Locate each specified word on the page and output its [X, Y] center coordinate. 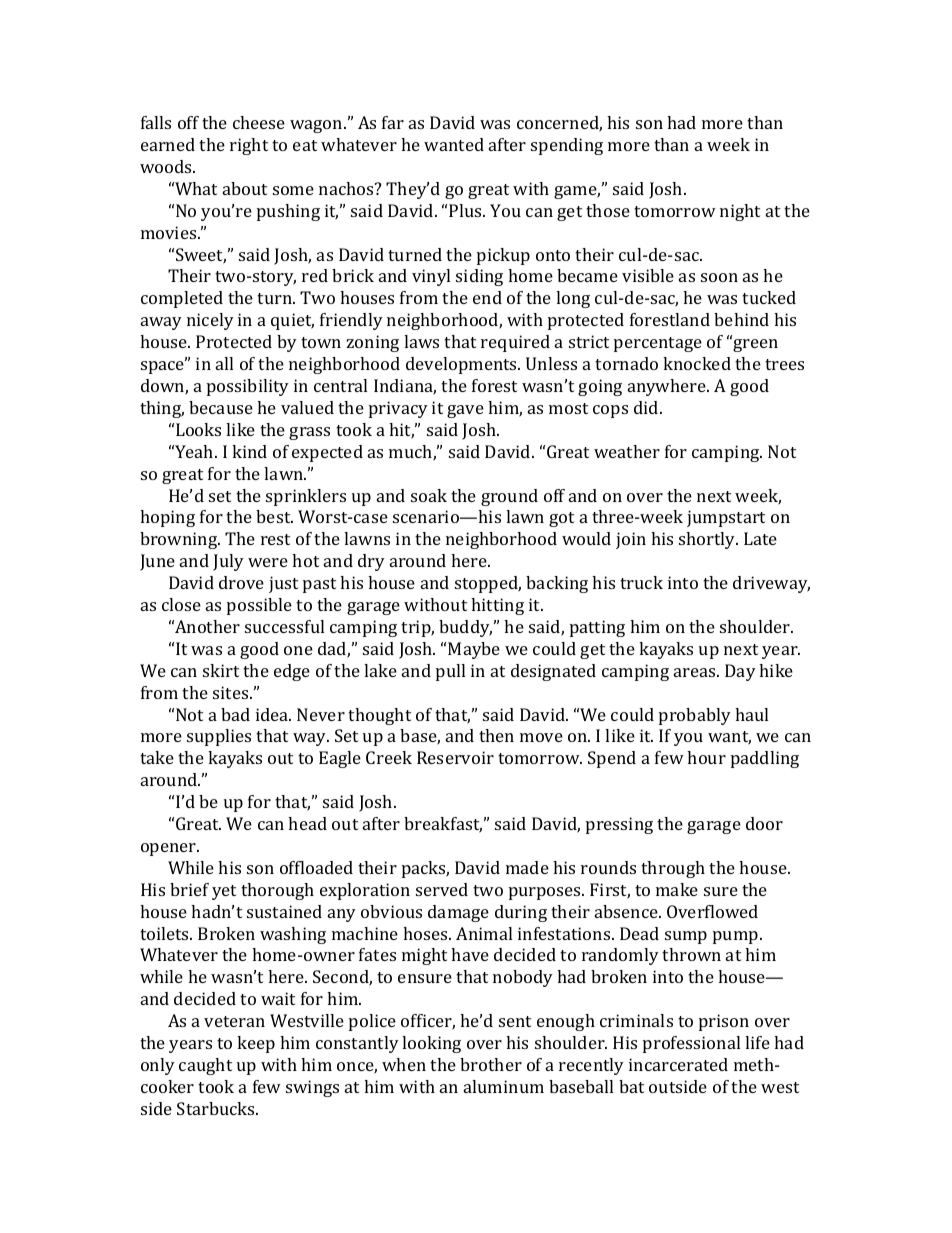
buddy [465, 628]
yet [224, 892]
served [442, 889]
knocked [697, 363]
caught [205, 1066]
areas [696, 672]
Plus [467, 210]
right [249, 146]
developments [462, 365]
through [673, 869]
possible [259, 606]
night [740, 212]
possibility [248, 387]
